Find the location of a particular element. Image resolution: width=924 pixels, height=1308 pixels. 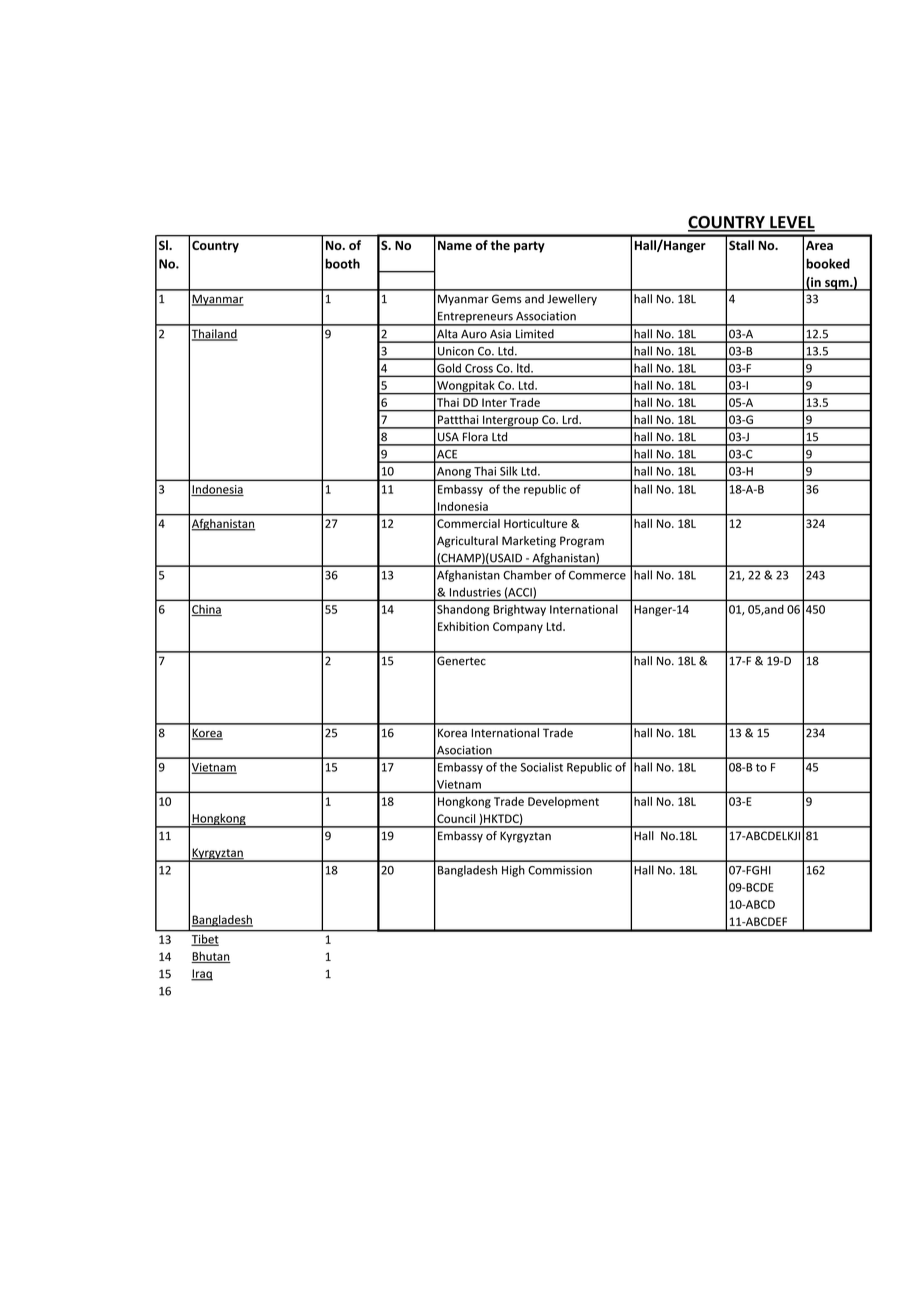

Stall is located at coordinates (741, 245).
